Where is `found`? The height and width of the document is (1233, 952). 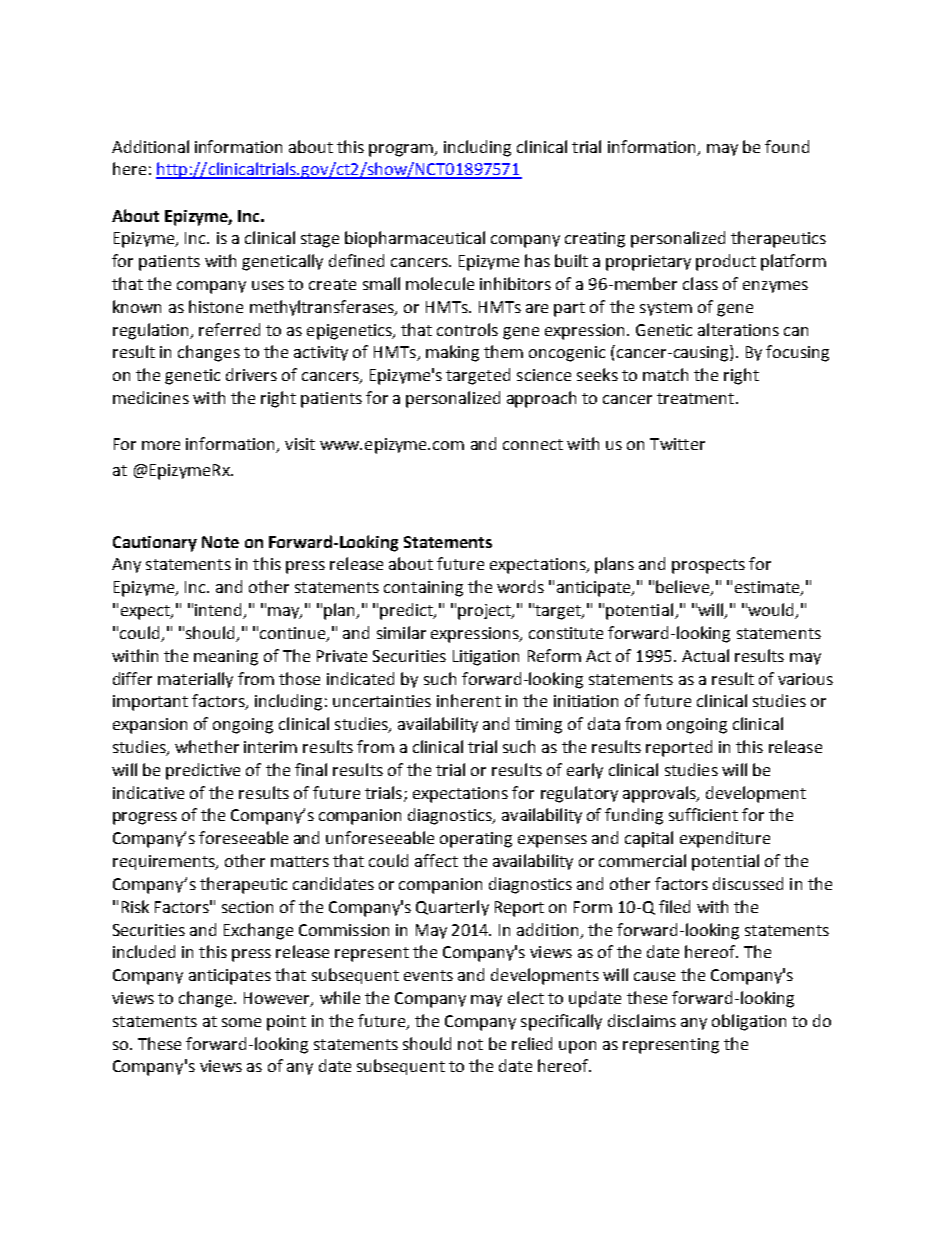
found is located at coordinates (787, 146).
